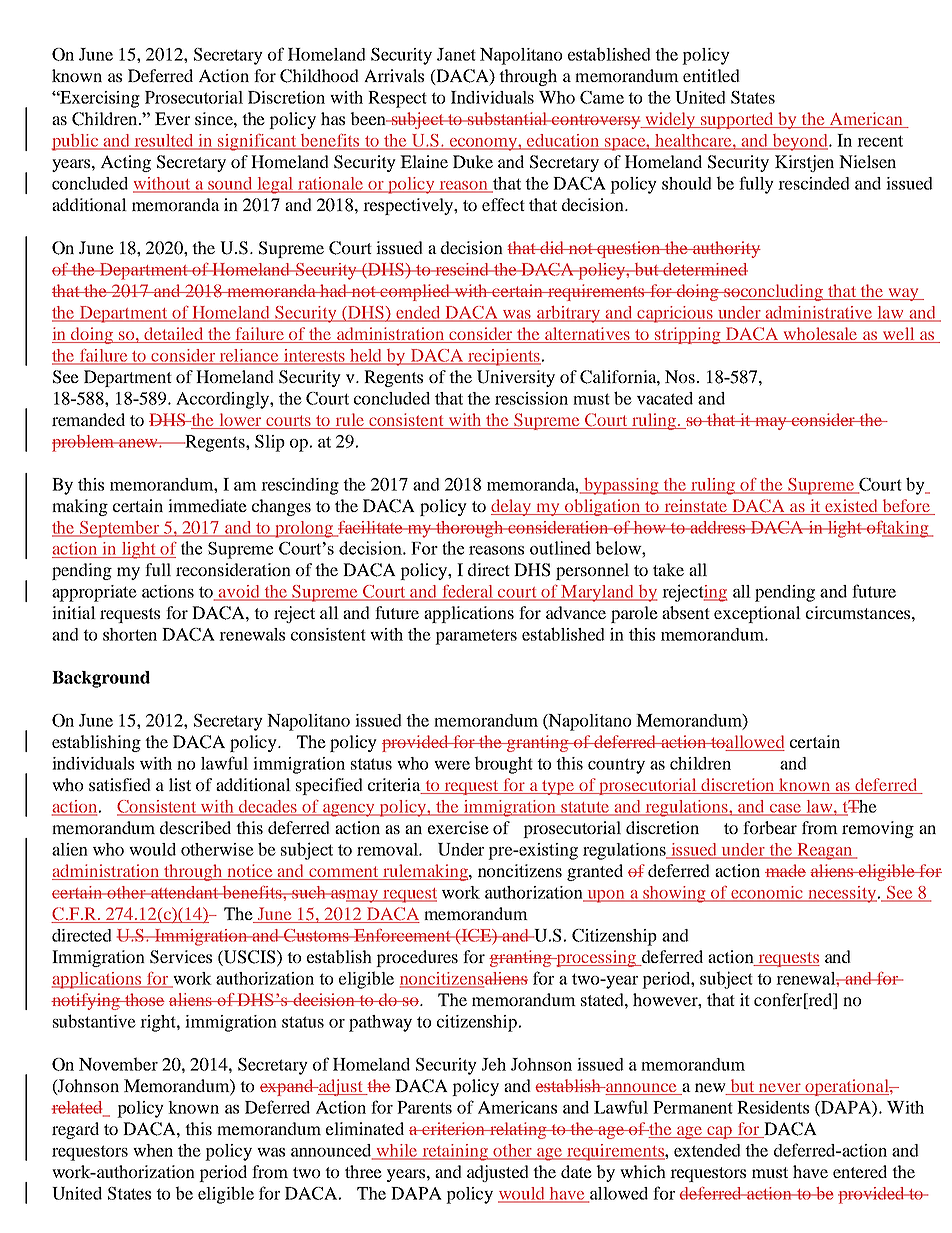  What do you see at coordinates (164, 141) in the image?
I see `resulted` at bounding box center [164, 141].
